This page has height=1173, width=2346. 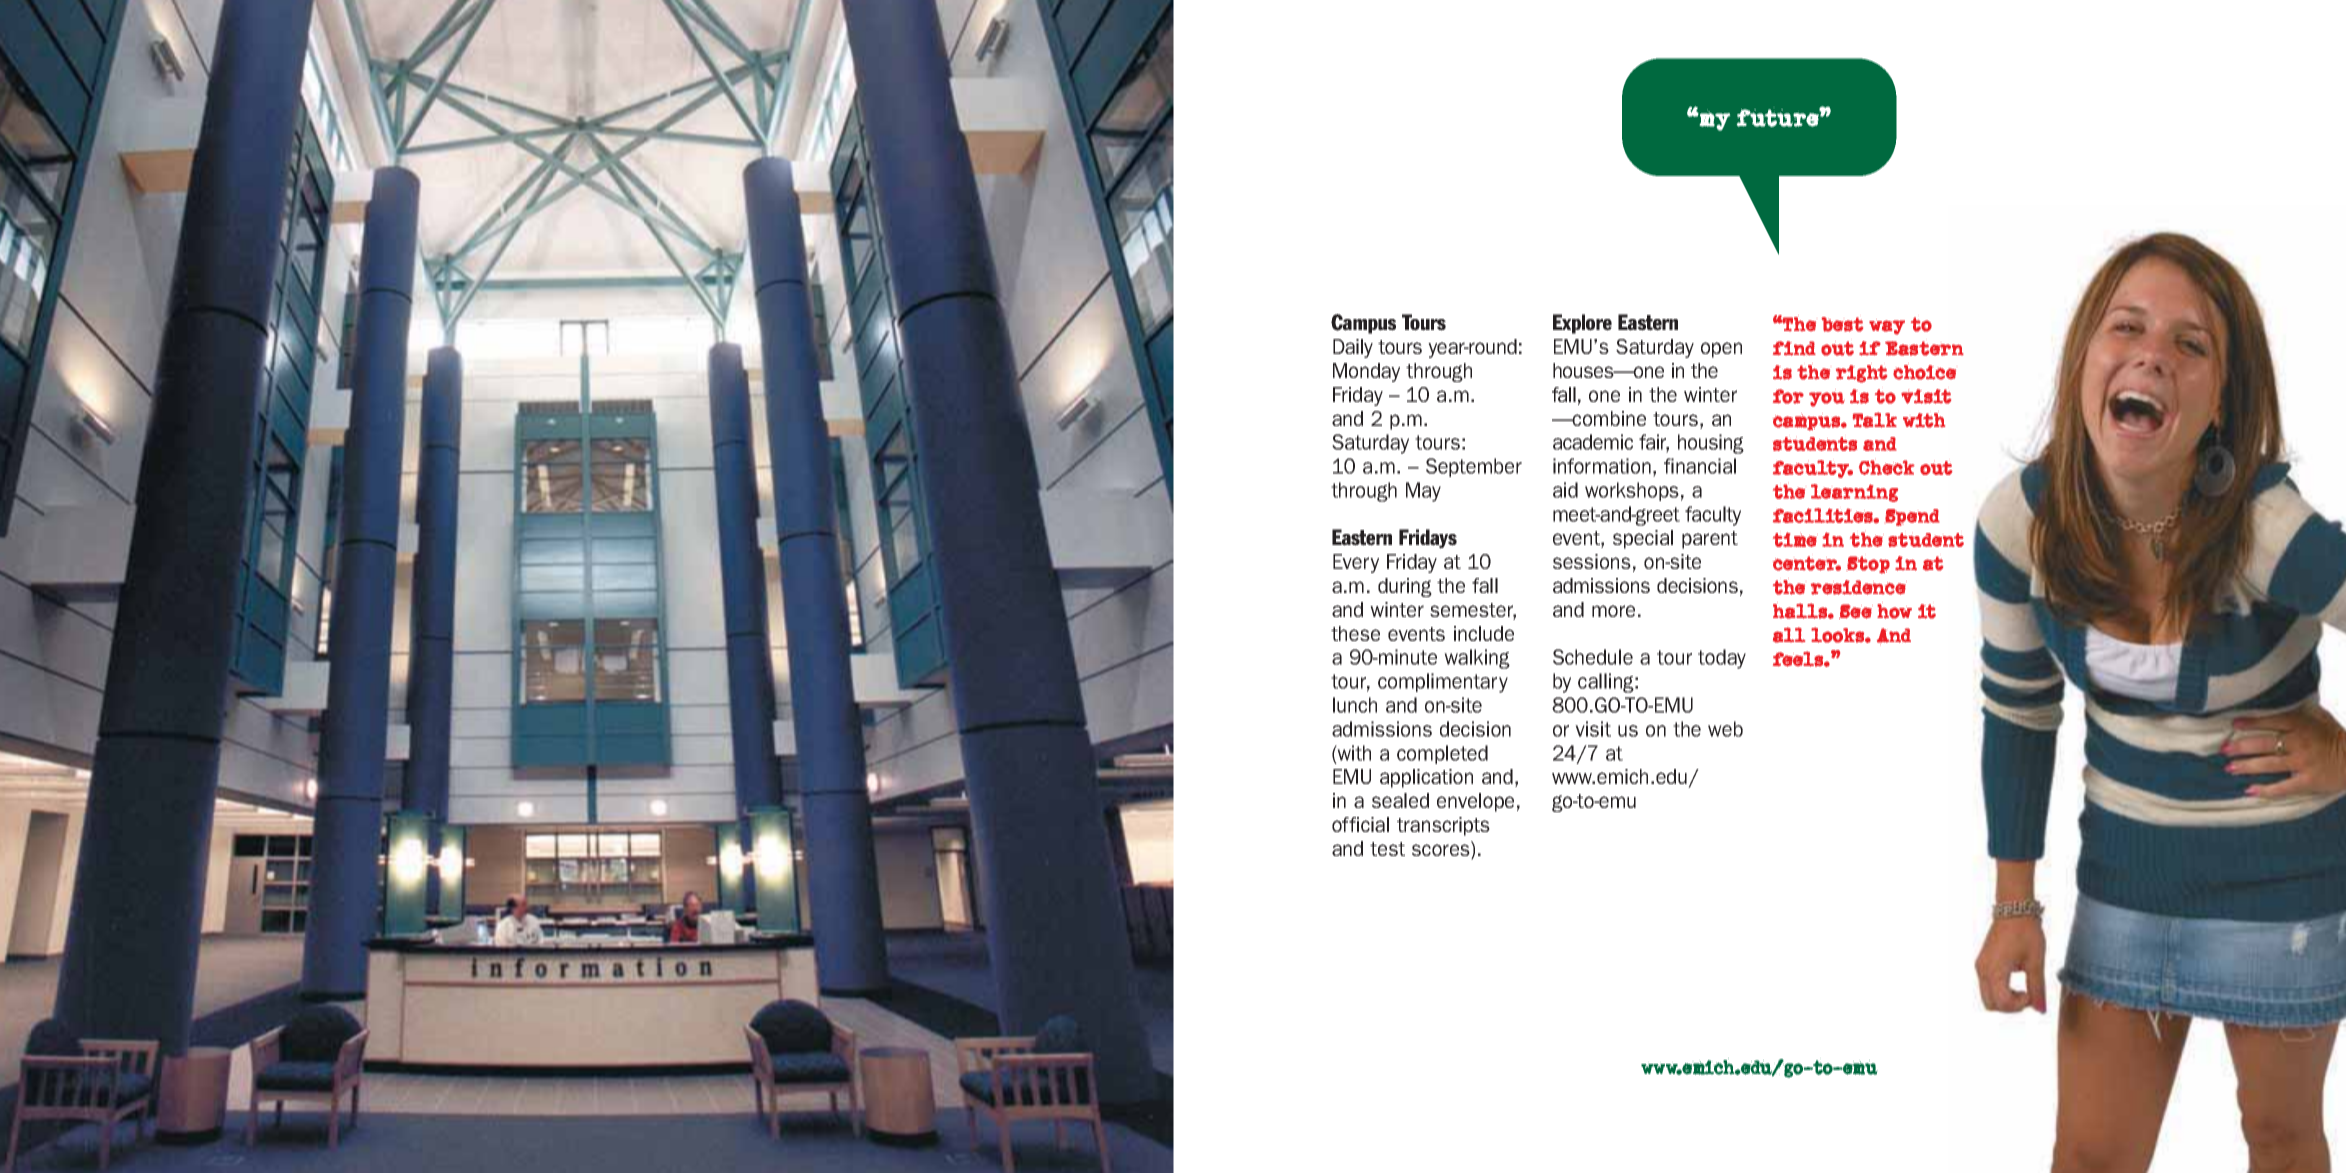 What do you see at coordinates (1405, 587) in the page?
I see `during` at bounding box center [1405, 587].
